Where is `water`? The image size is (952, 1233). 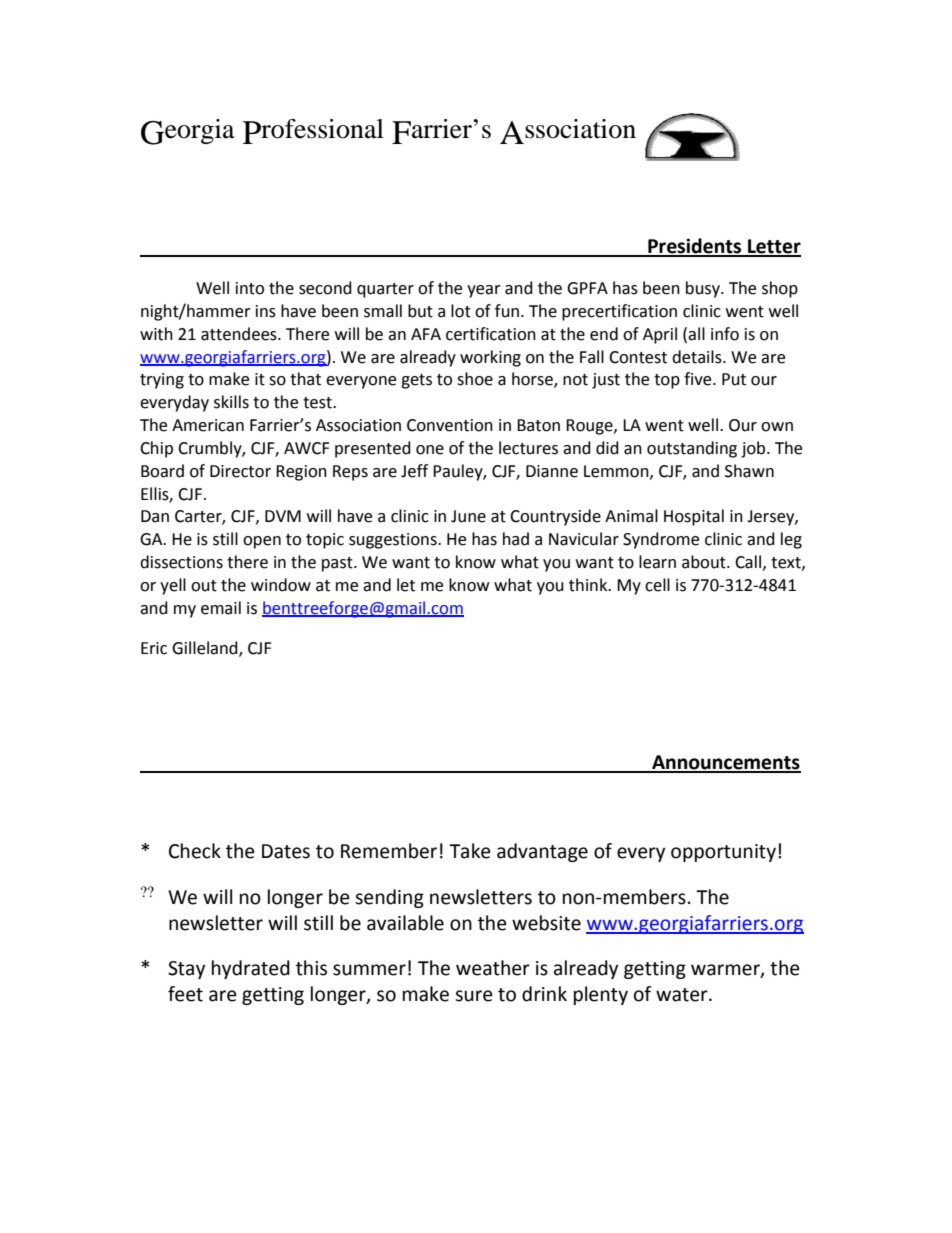
water is located at coordinates (683, 995).
